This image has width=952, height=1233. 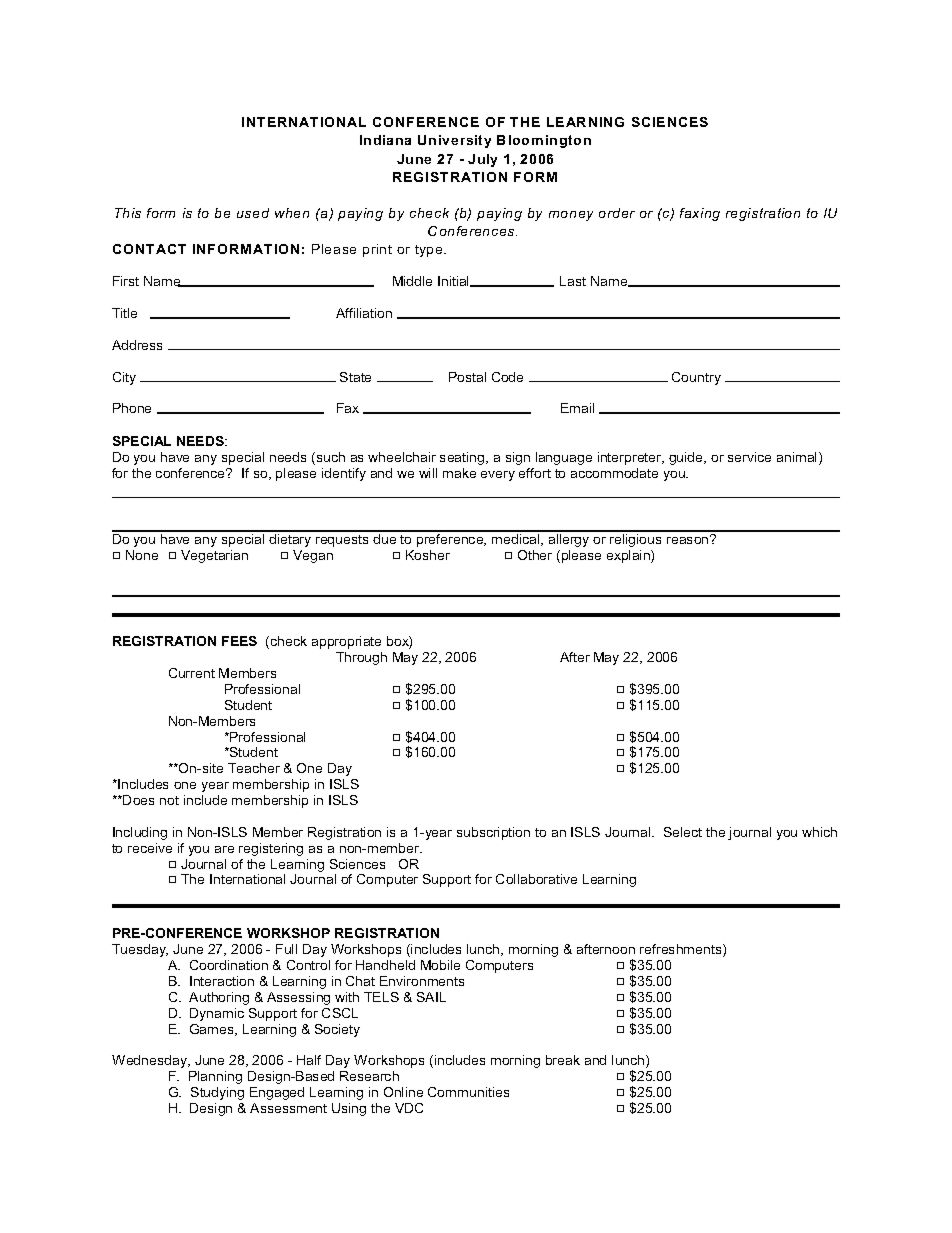 What do you see at coordinates (683, 832) in the image?
I see `Select` at bounding box center [683, 832].
